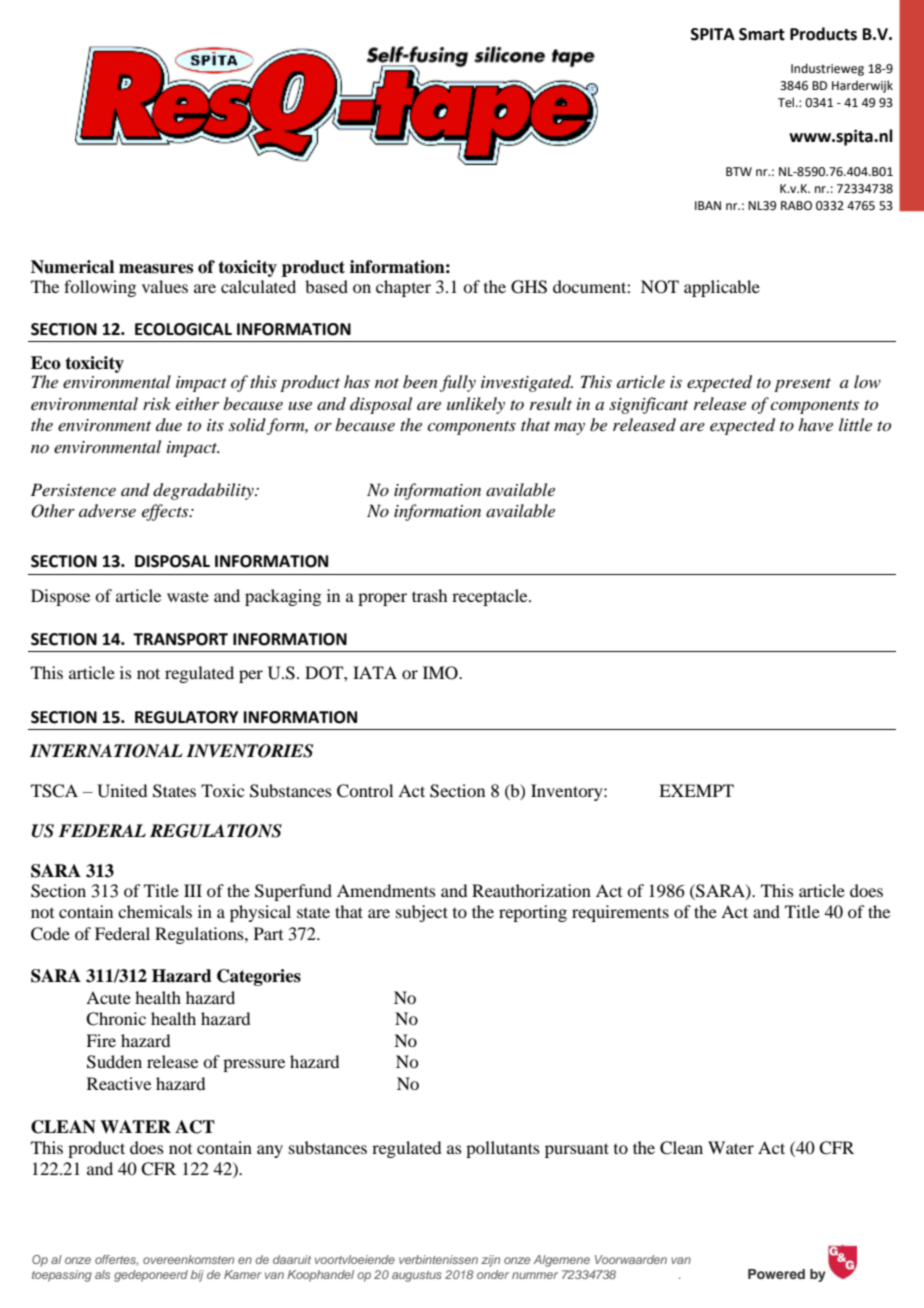 This screenshot has width=924, height=1308. What do you see at coordinates (197, 1276) in the screenshot?
I see `bij` at bounding box center [197, 1276].
